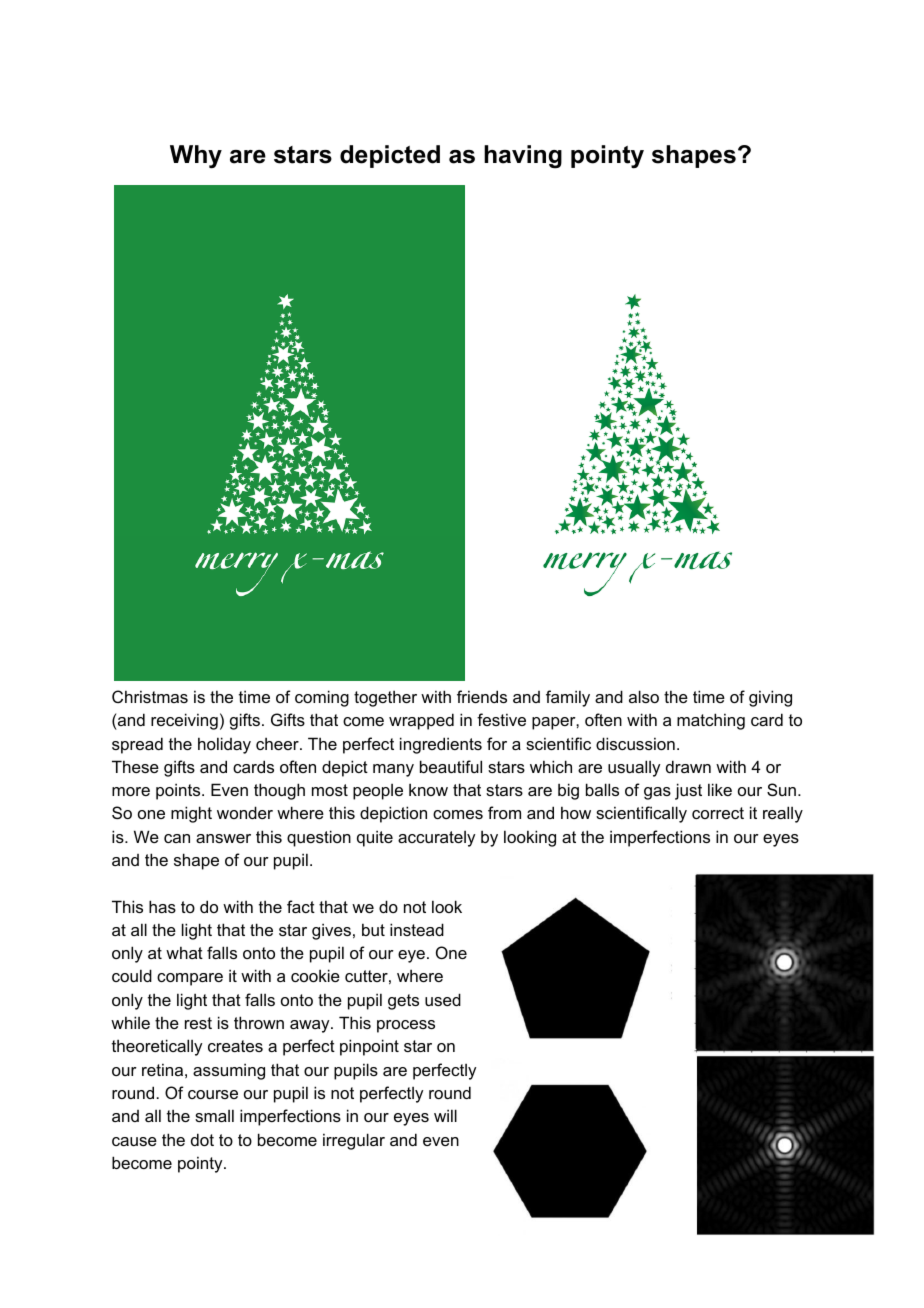 This page has width=924, height=1308. Describe the element at coordinates (214, 1115) in the page. I see `small` at that location.
